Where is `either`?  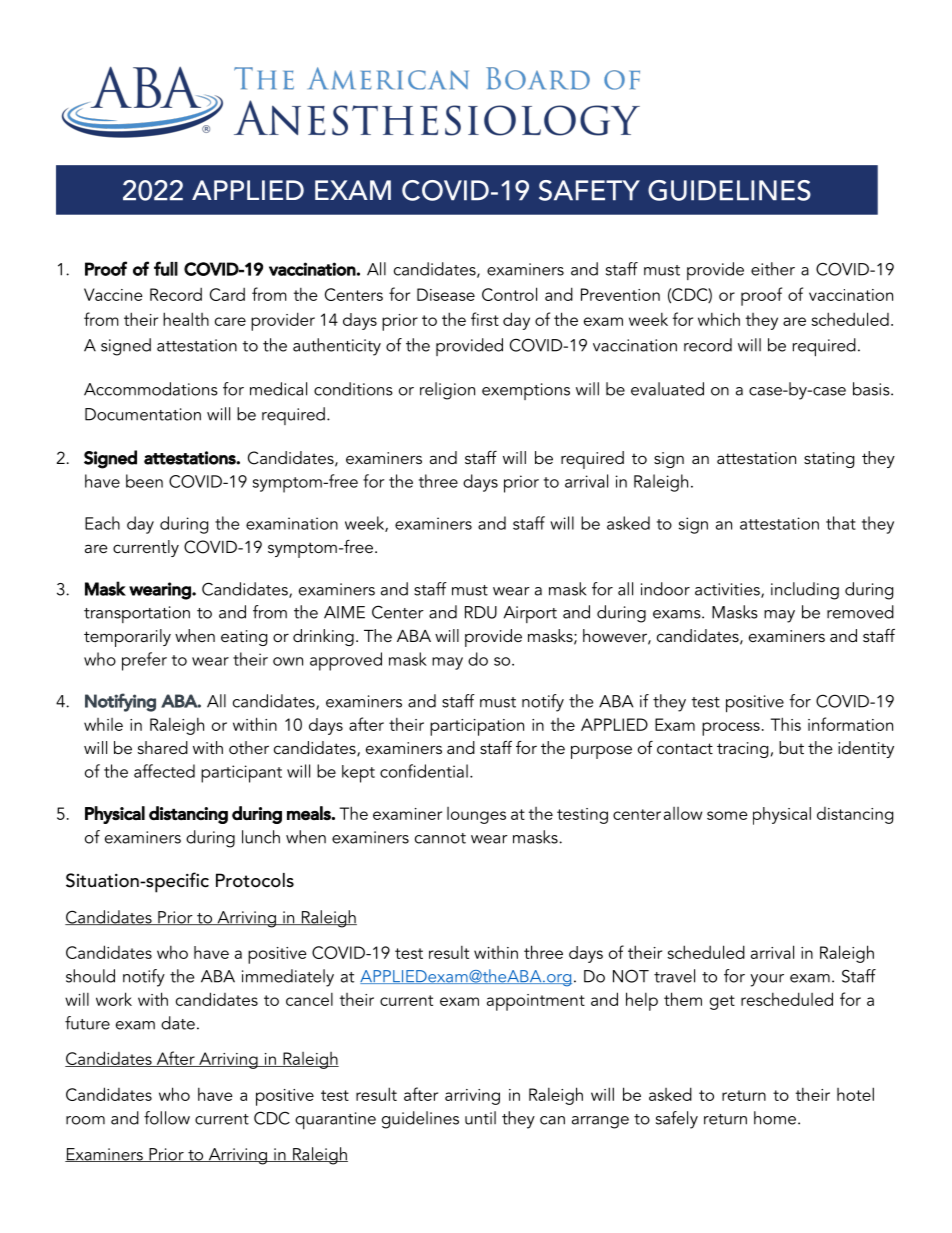 either is located at coordinates (773, 269).
